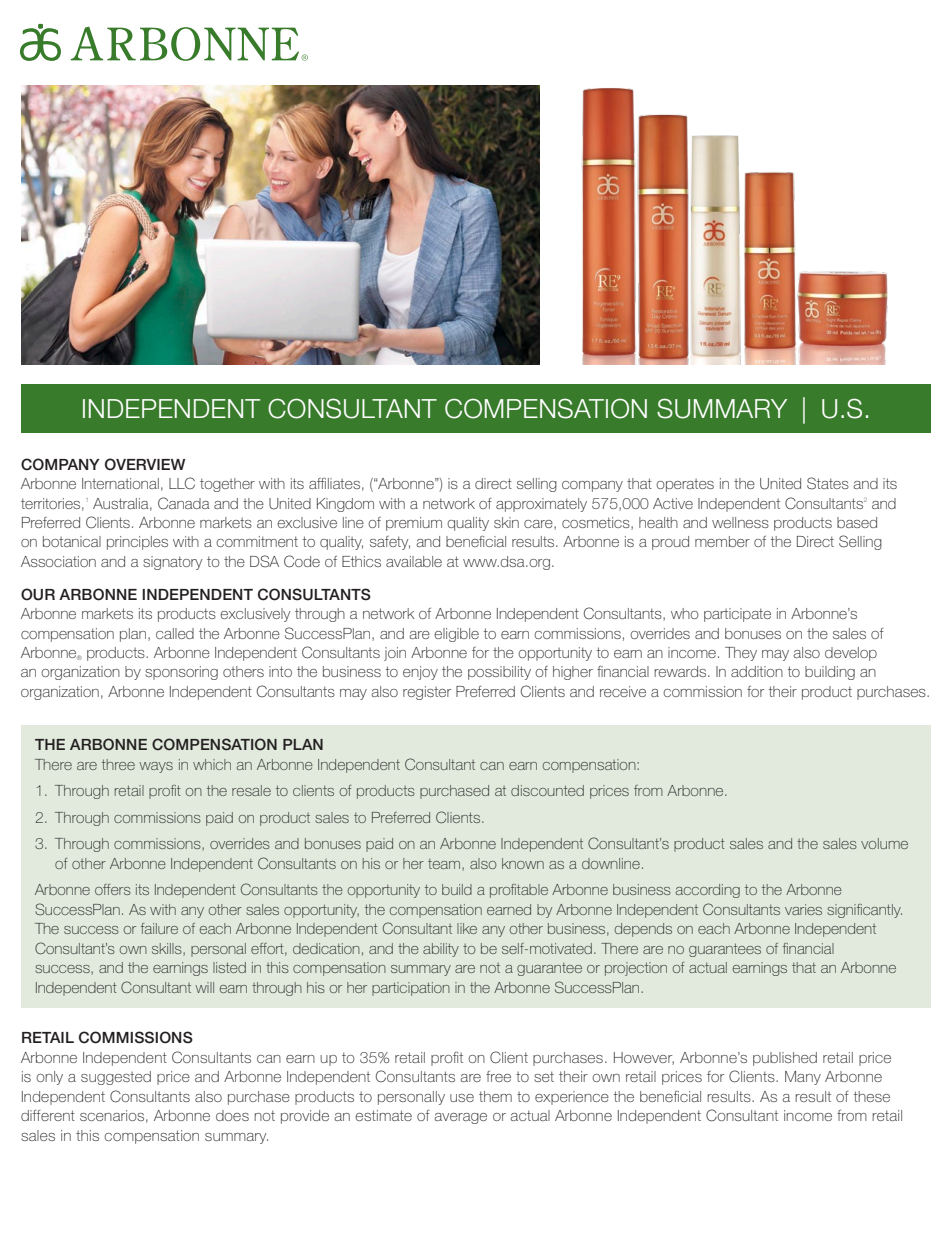 The height and width of the screenshot is (1233, 952). Describe the element at coordinates (181, 673) in the screenshot. I see `sponsoring` at that location.
